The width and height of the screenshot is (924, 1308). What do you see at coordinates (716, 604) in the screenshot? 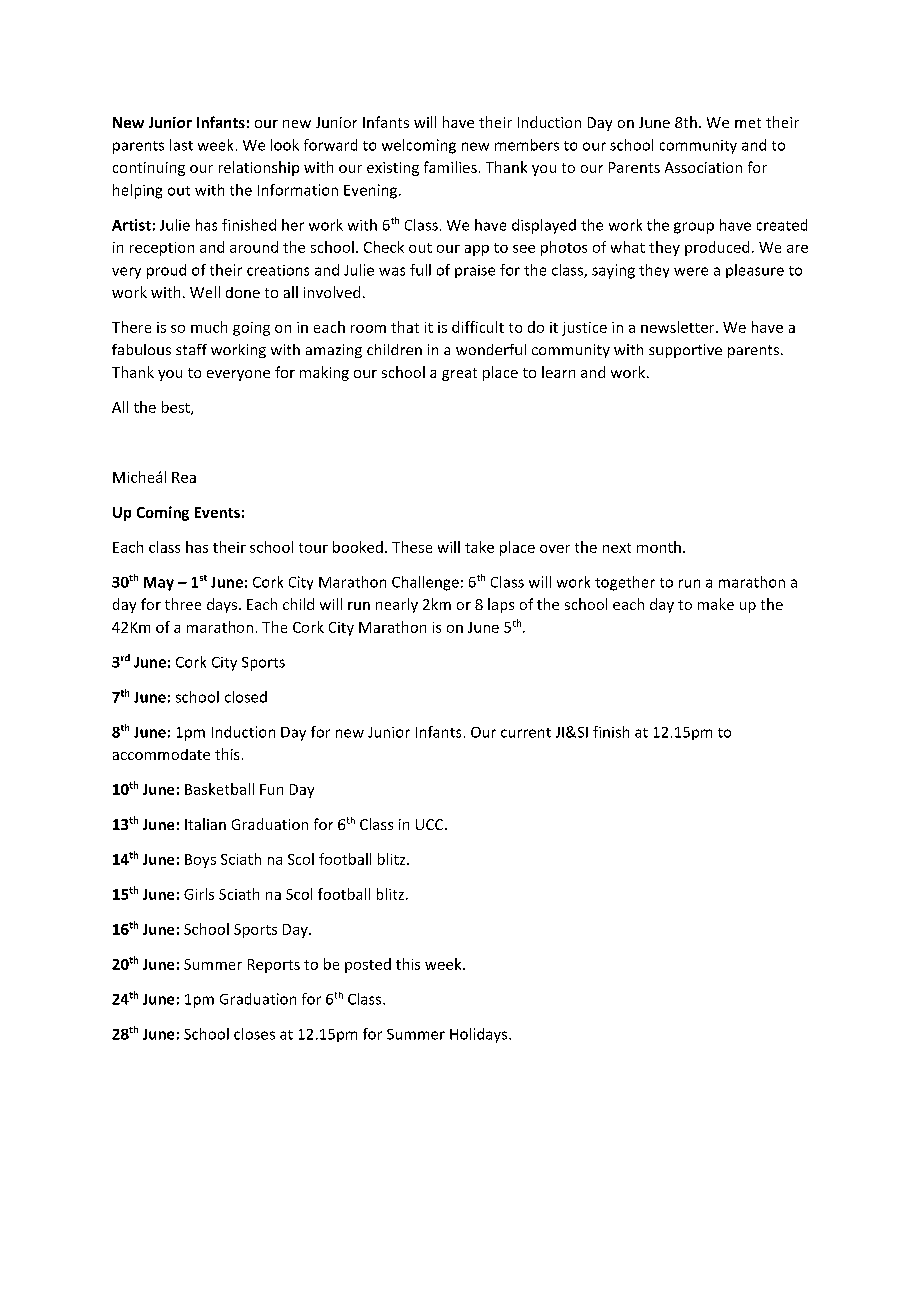
I see `make` at bounding box center [716, 604].
